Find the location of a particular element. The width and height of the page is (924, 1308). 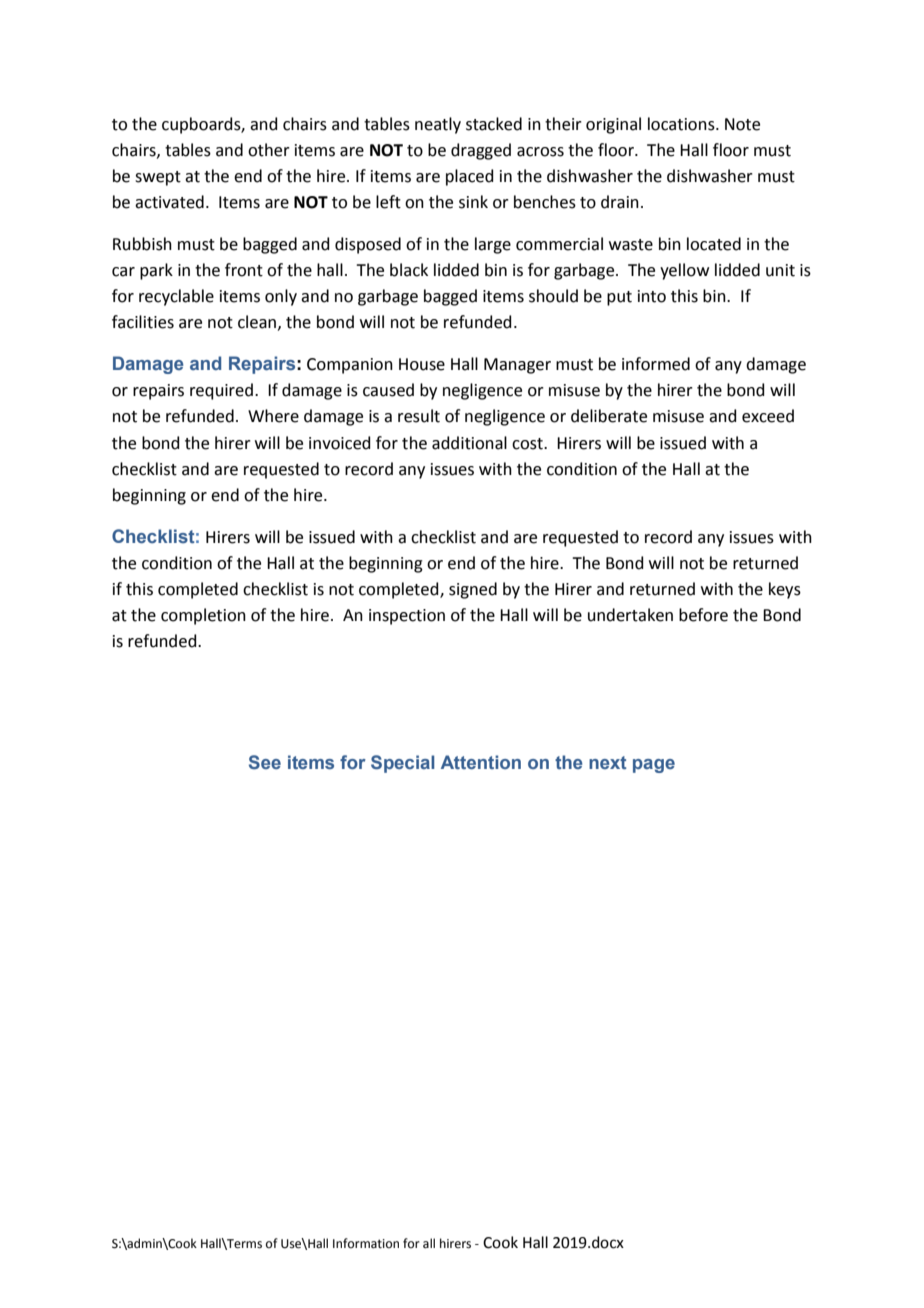

dragged is located at coordinates (481, 151).
